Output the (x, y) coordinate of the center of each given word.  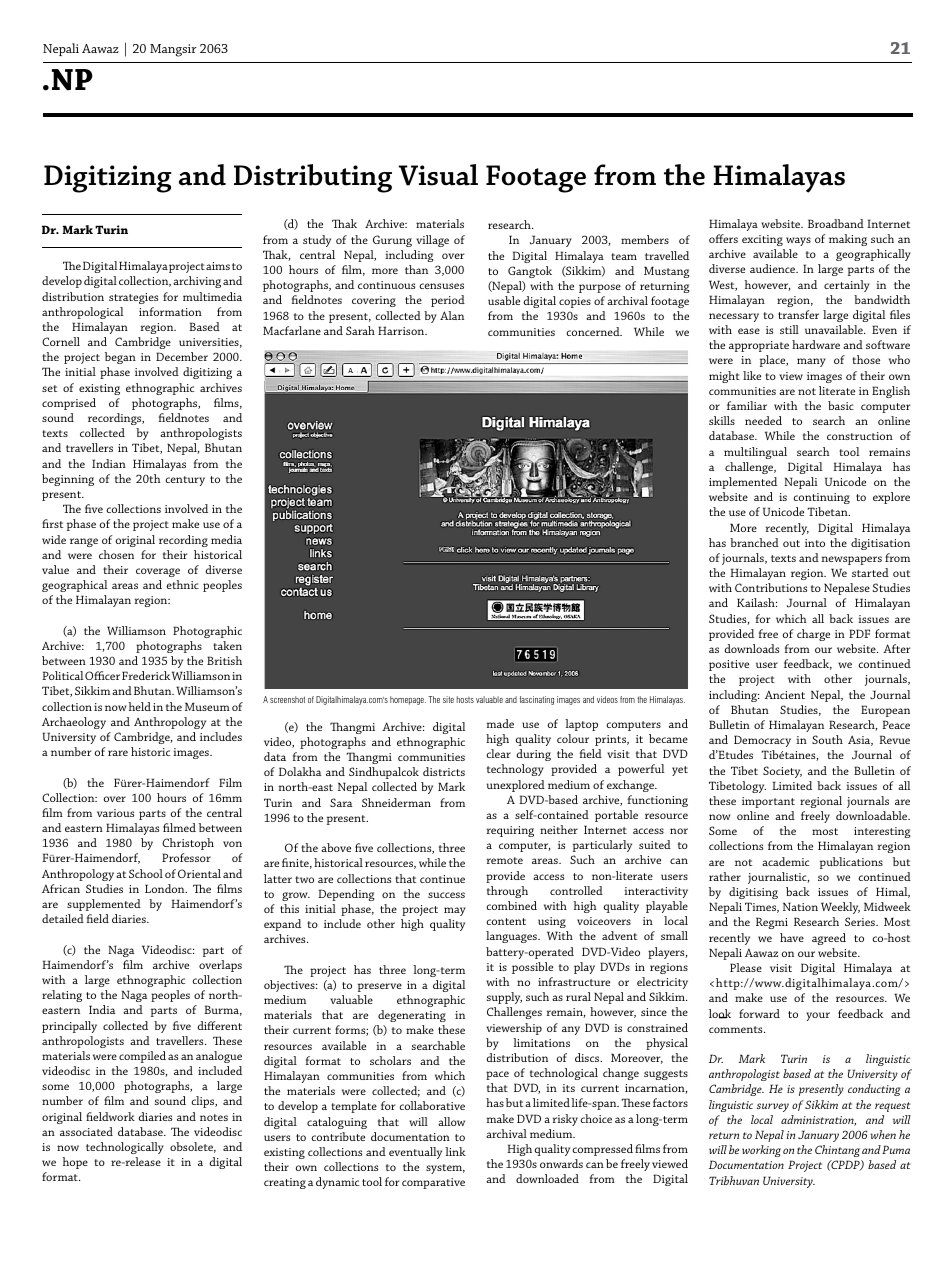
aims (218, 266)
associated (86, 1131)
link (455, 1151)
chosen (116, 554)
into (815, 543)
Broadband (836, 223)
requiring (510, 831)
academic (785, 861)
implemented (743, 483)
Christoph (188, 844)
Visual (438, 175)
